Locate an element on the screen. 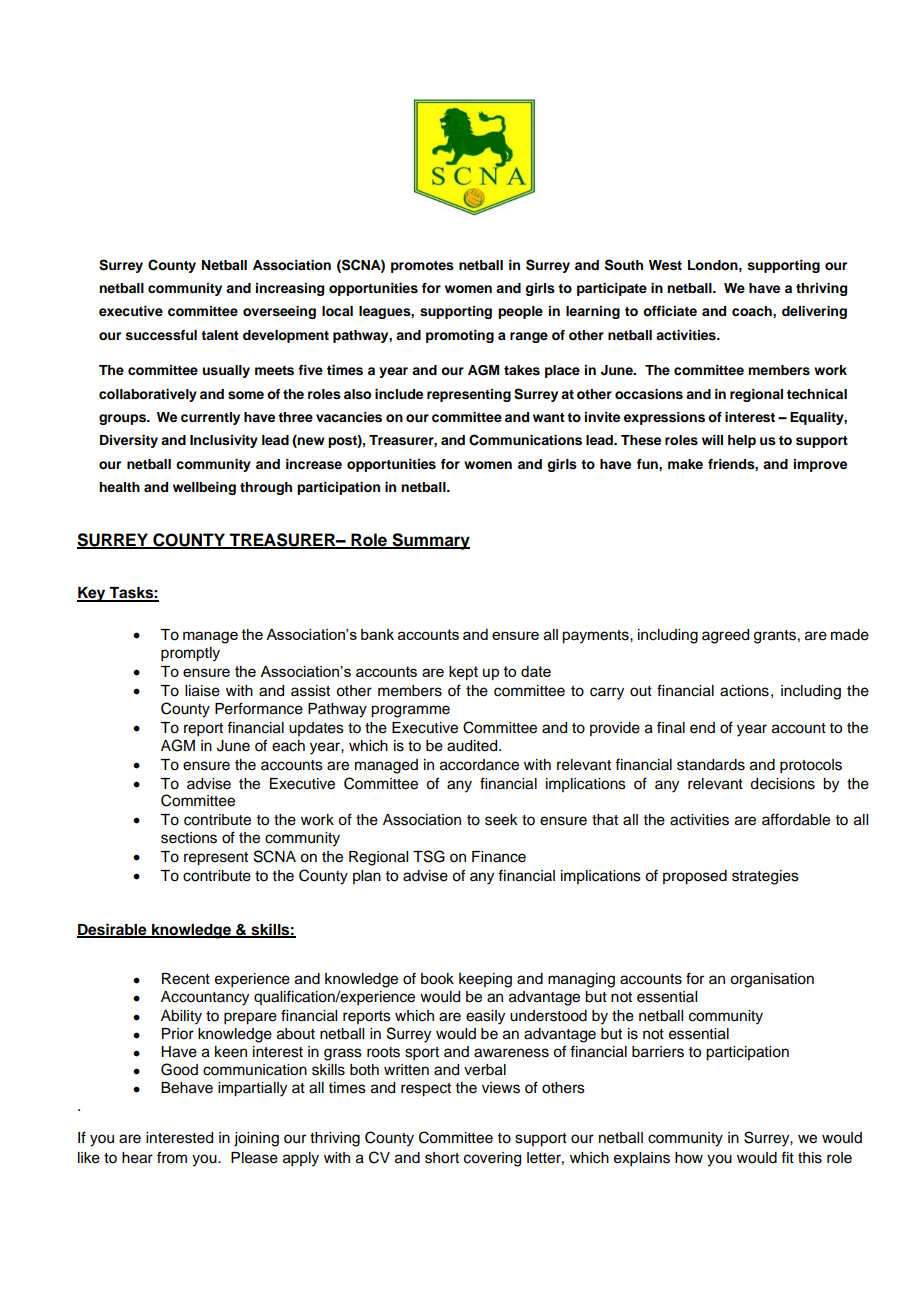  delivering is located at coordinates (814, 312).
